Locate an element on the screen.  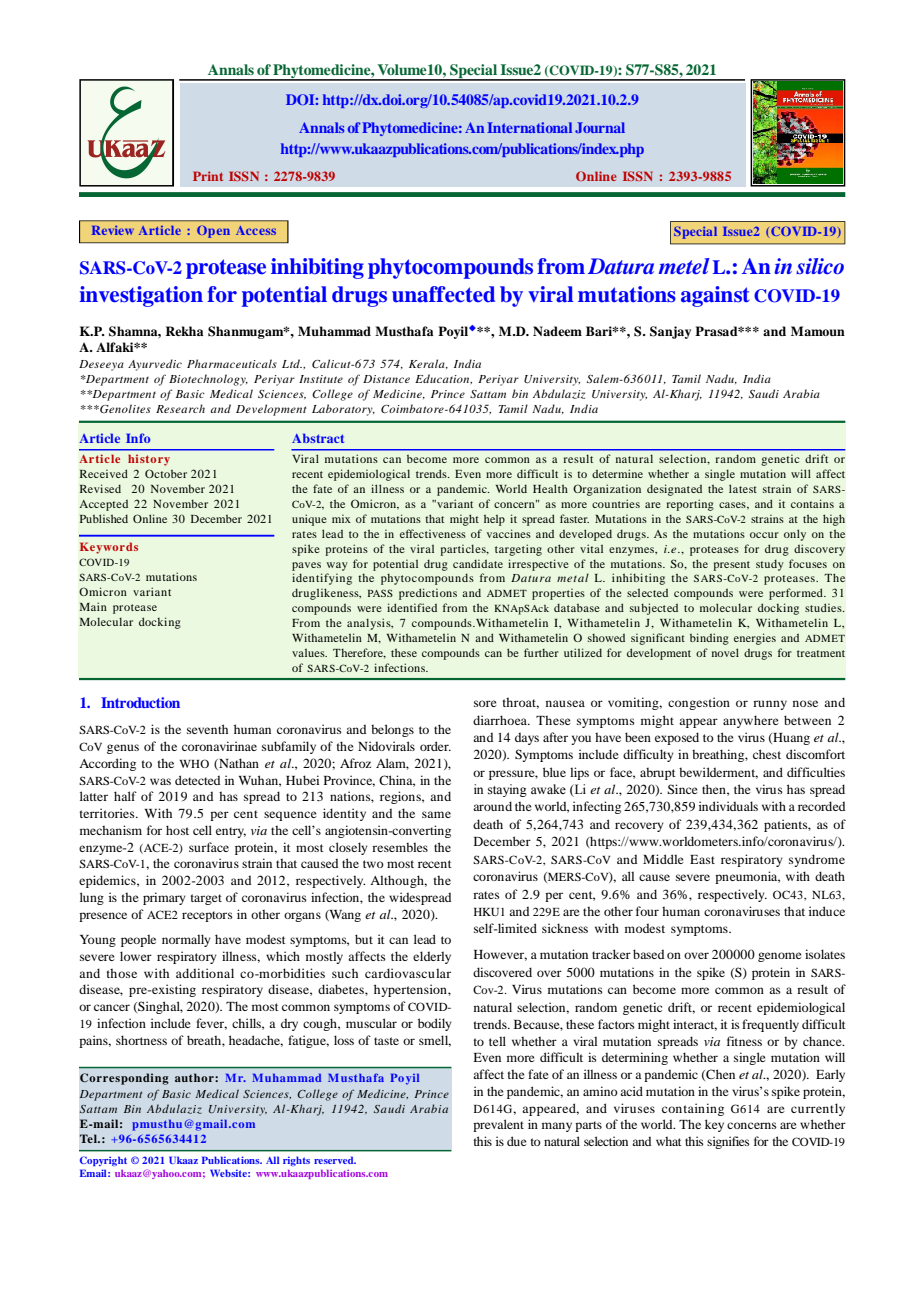
Journal is located at coordinates (600, 127).
